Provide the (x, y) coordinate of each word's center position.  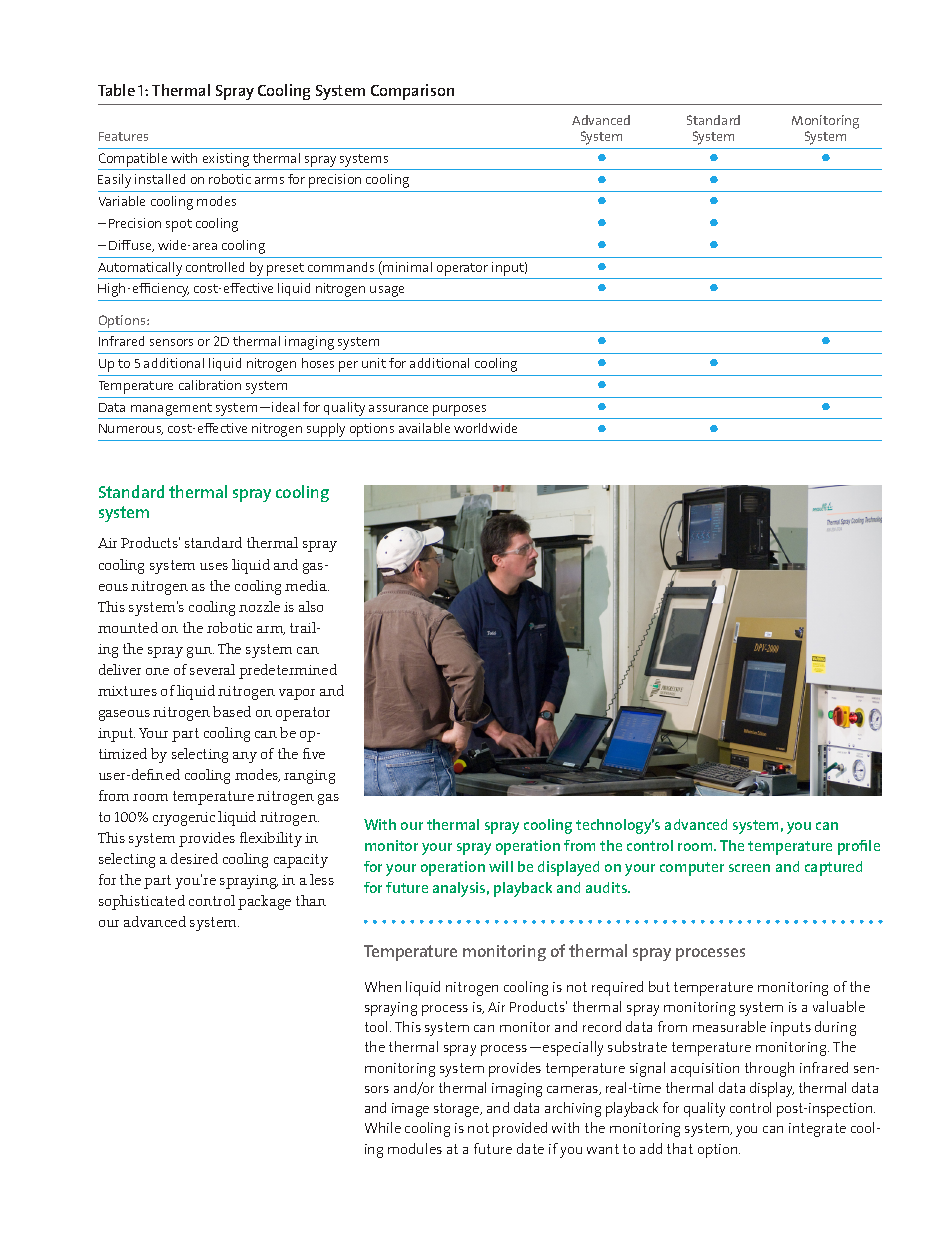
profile (859, 847)
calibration (210, 385)
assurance (398, 408)
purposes (459, 410)
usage (387, 291)
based (232, 711)
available (424, 428)
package (264, 902)
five (314, 753)
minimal (407, 267)
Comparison (412, 92)
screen (749, 868)
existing (226, 160)
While (383, 1127)
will (501, 866)
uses (214, 566)
